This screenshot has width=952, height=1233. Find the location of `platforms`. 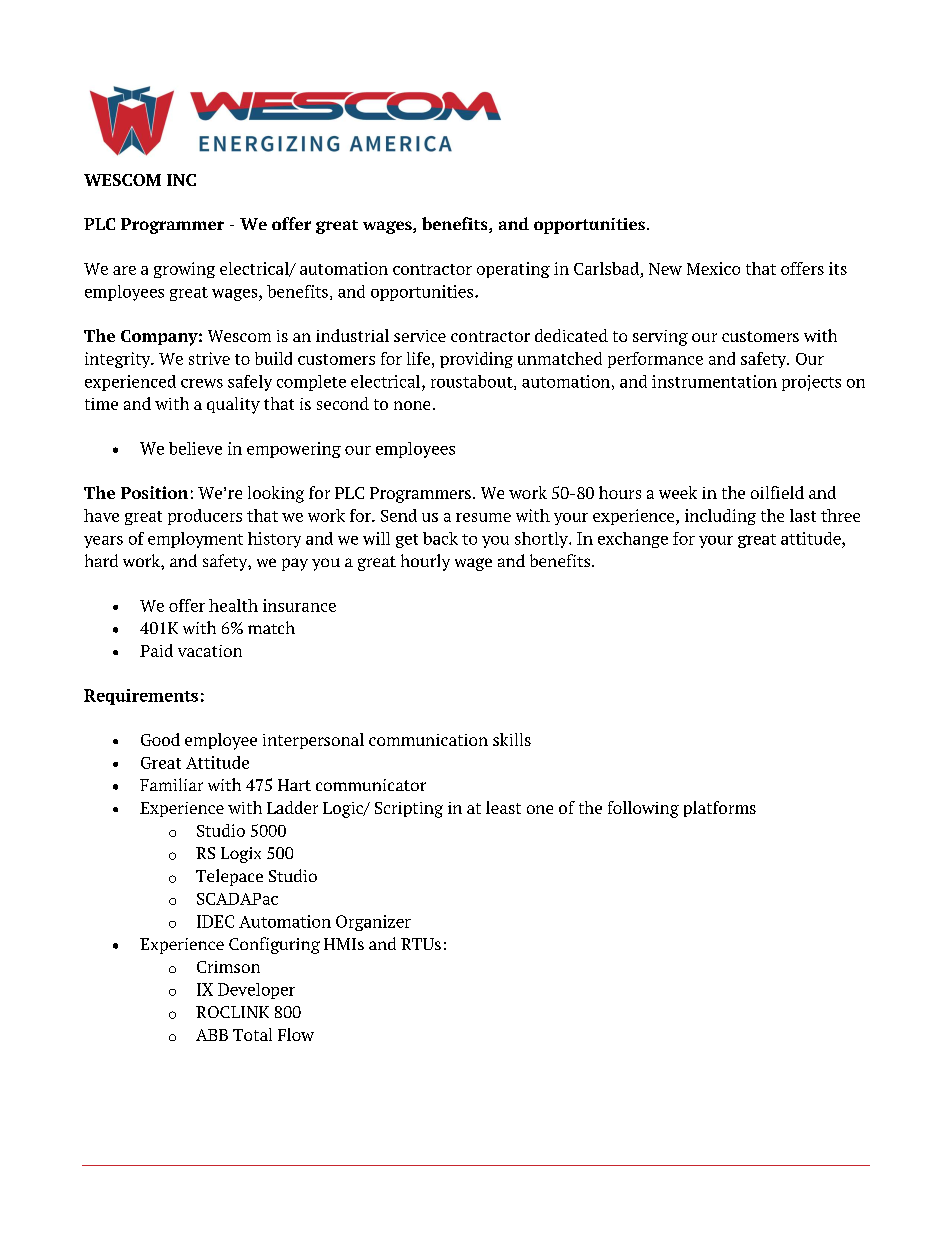

platforms is located at coordinates (720, 809).
